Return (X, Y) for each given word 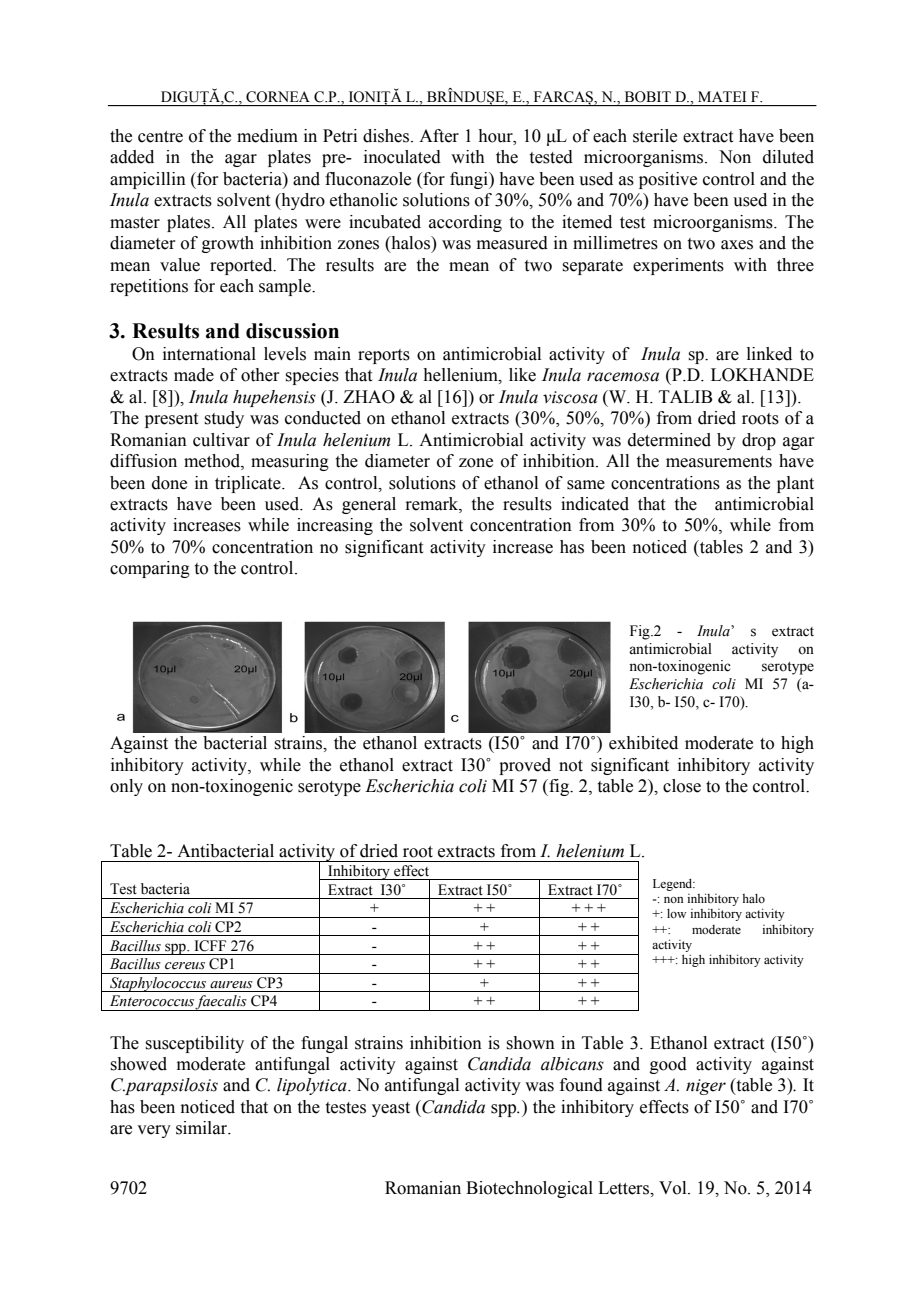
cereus (185, 966)
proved (525, 766)
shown (530, 1043)
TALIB (685, 396)
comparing (150, 569)
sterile (655, 136)
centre (160, 137)
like (522, 375)
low (677, 913)
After (439, 136)
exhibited (643, 743)
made (194, 375)
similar (203, 1128)
